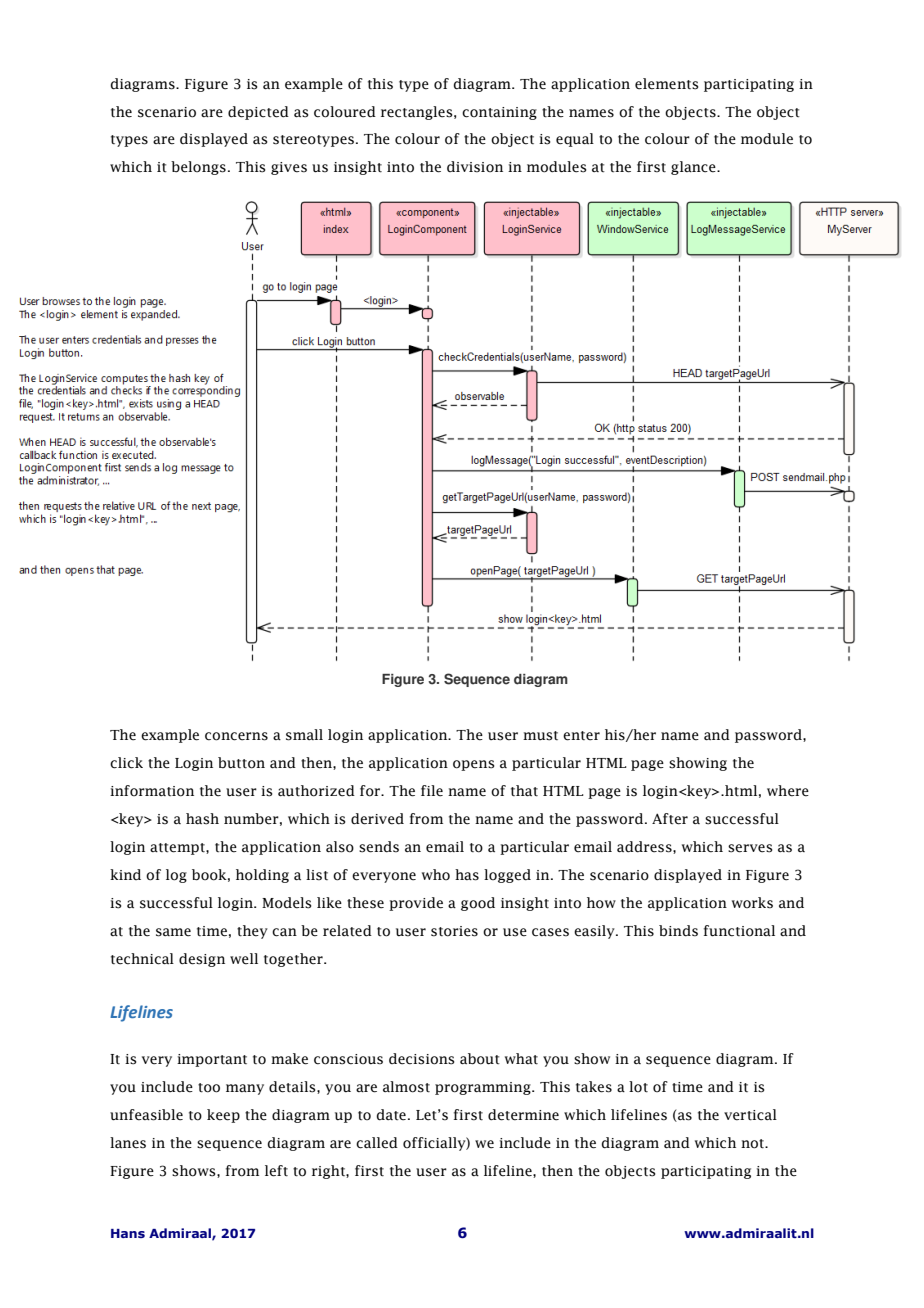 The image size is (924, 1308). Describe the element at coordinates (258, 113) in the screenshot. I see `depicted` at that location.
